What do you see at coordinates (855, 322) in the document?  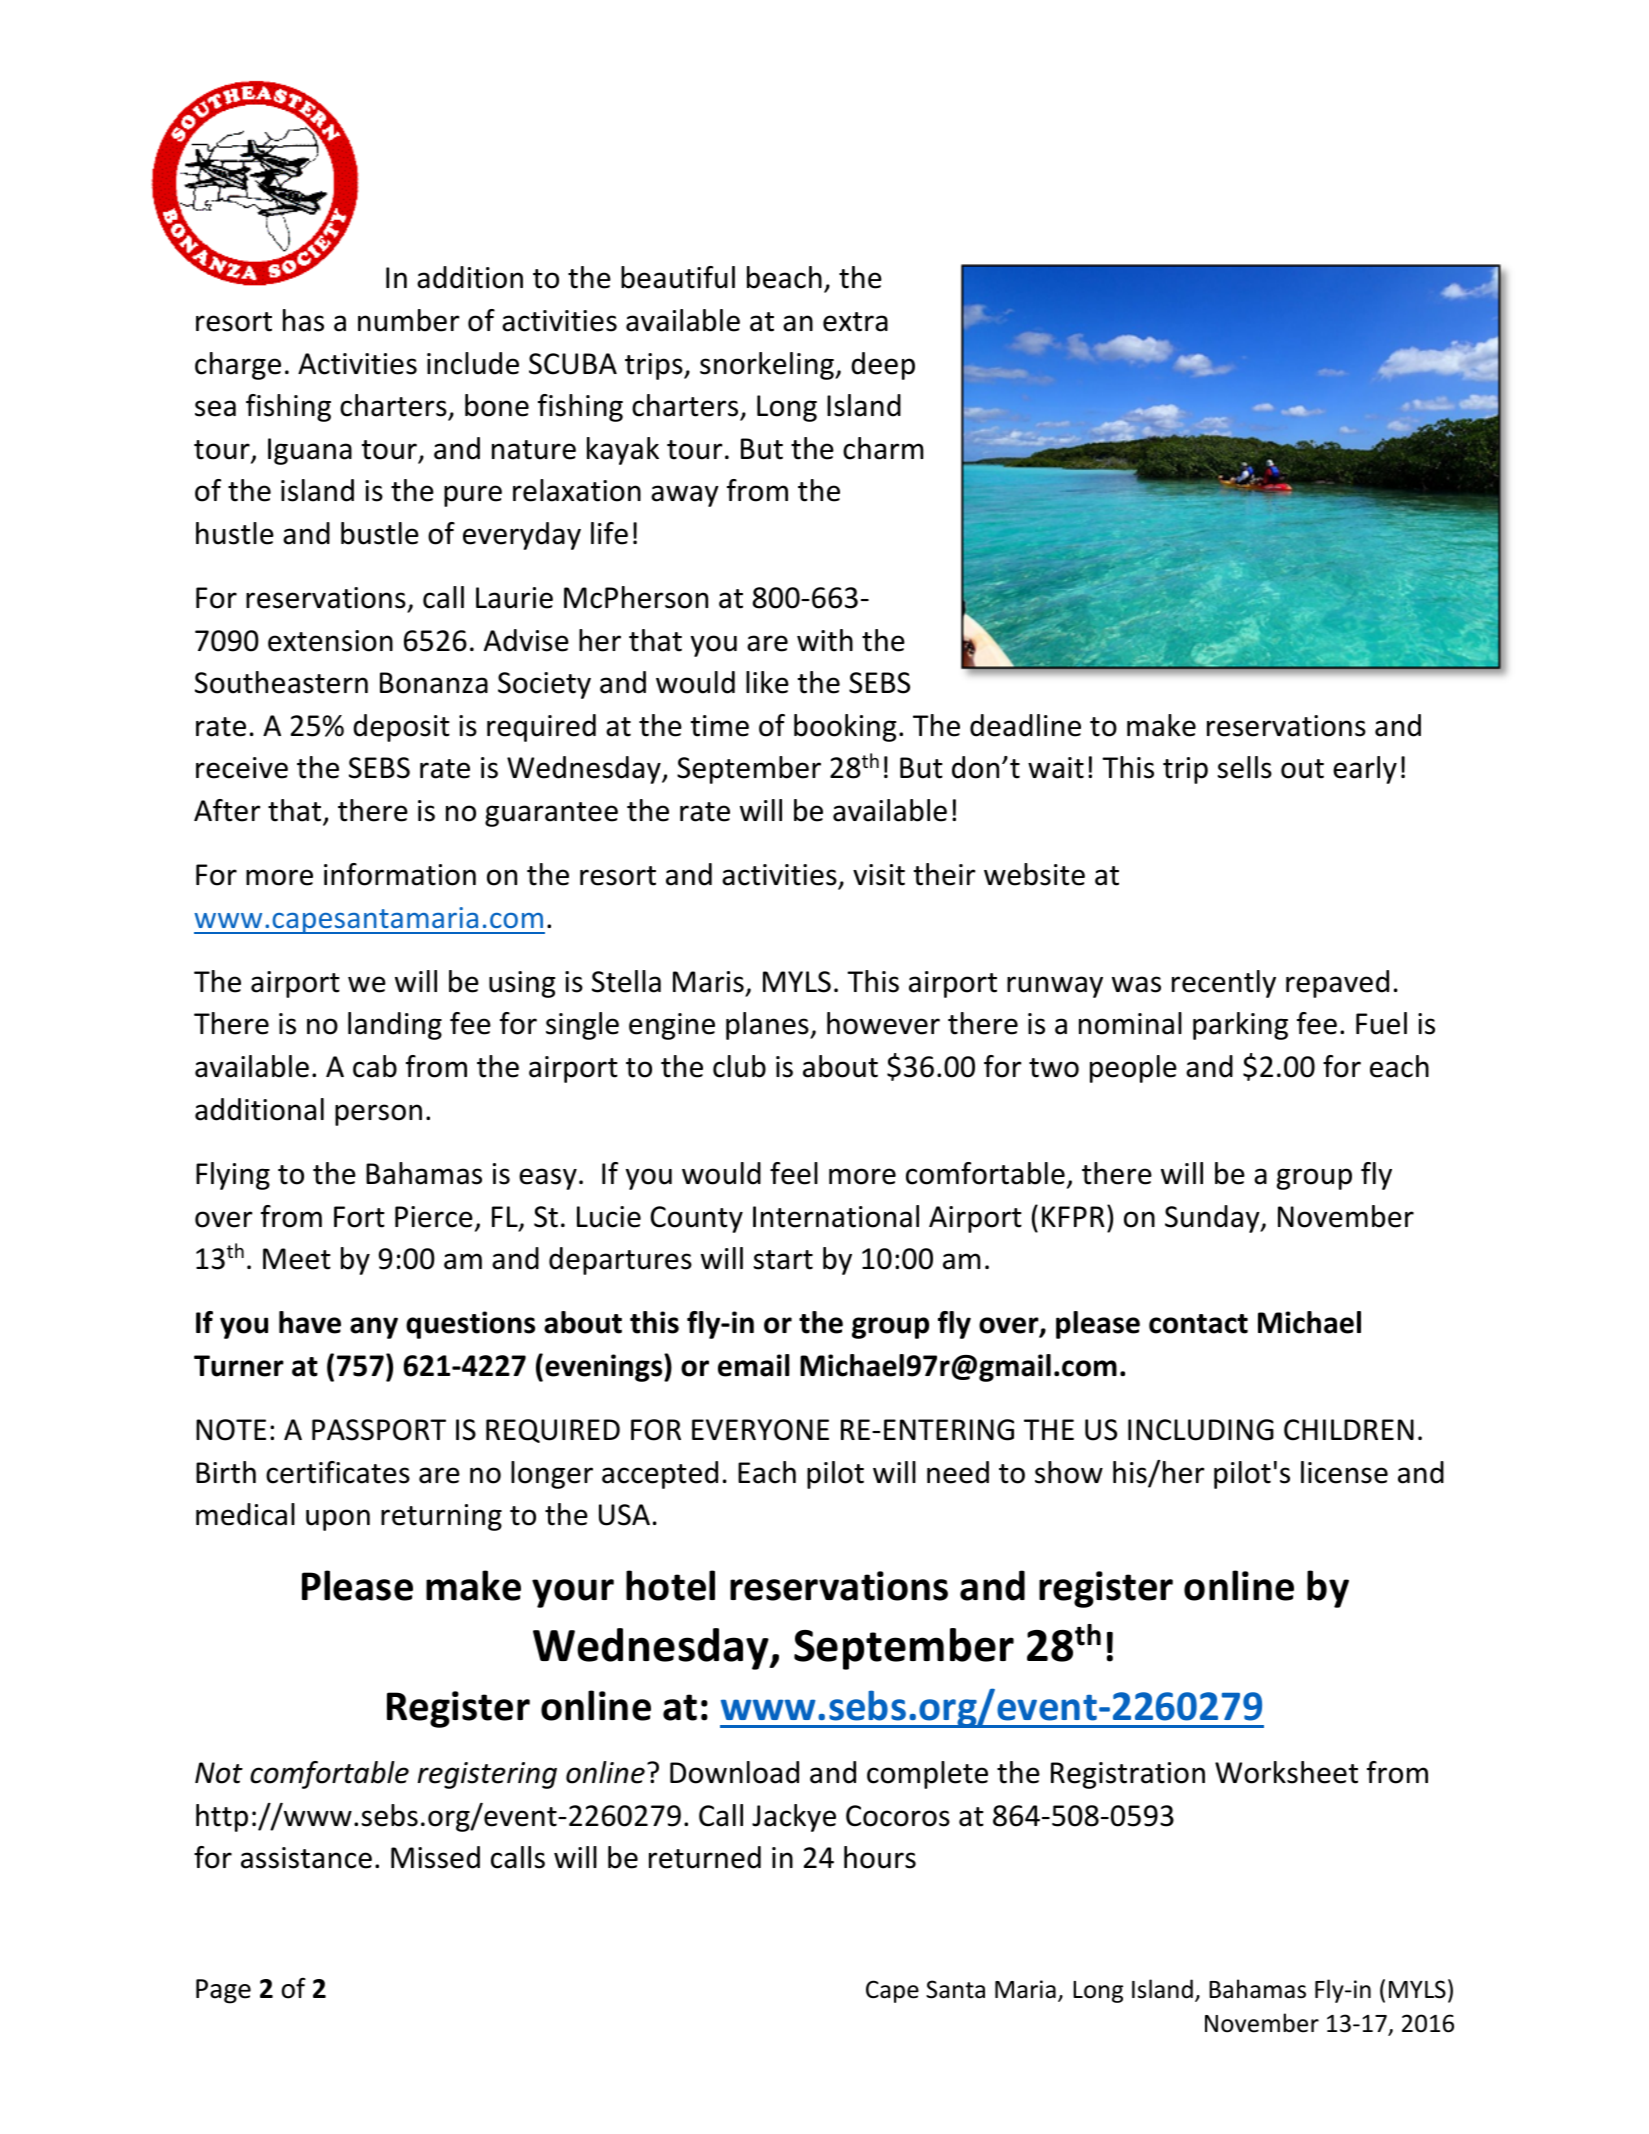 I see `extra` at bounding box center [855, 322].
